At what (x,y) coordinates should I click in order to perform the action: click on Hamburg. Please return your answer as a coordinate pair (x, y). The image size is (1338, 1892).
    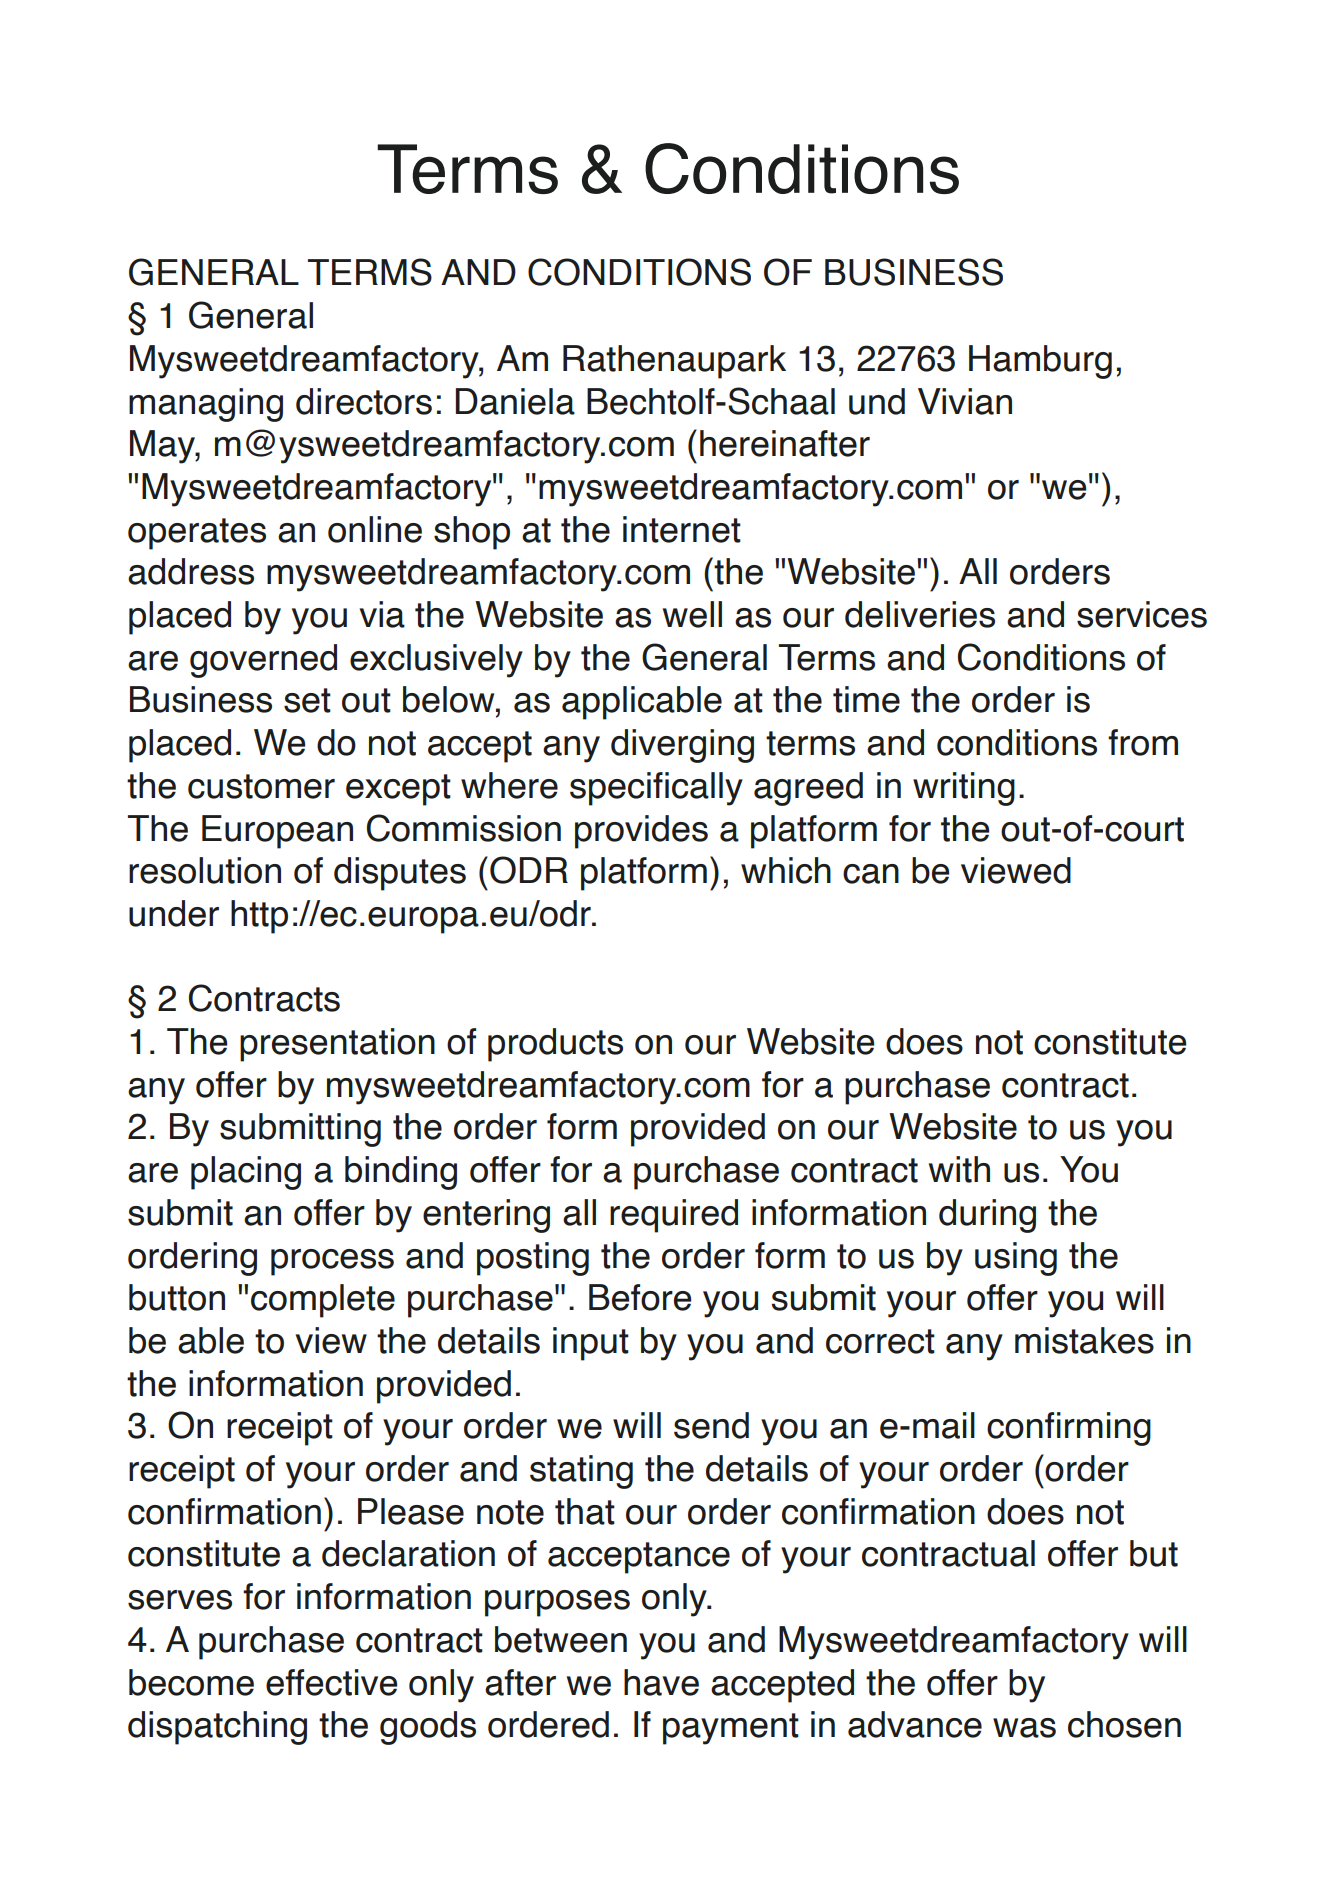
    Looking at the image, I should click on (1040, 362).
